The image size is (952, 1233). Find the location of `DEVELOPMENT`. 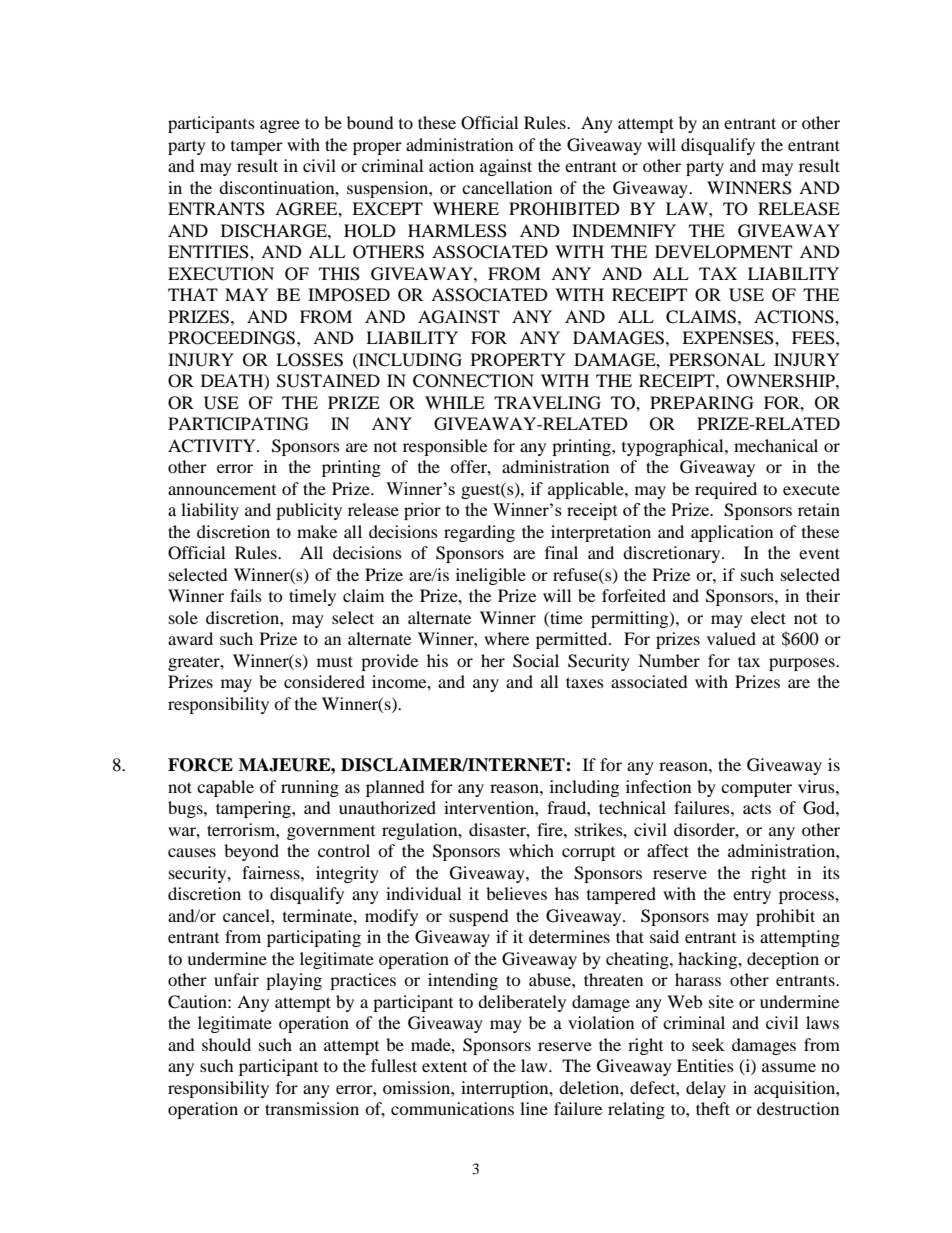

DEVELOPMENT is located at coordinates (723, 252).
